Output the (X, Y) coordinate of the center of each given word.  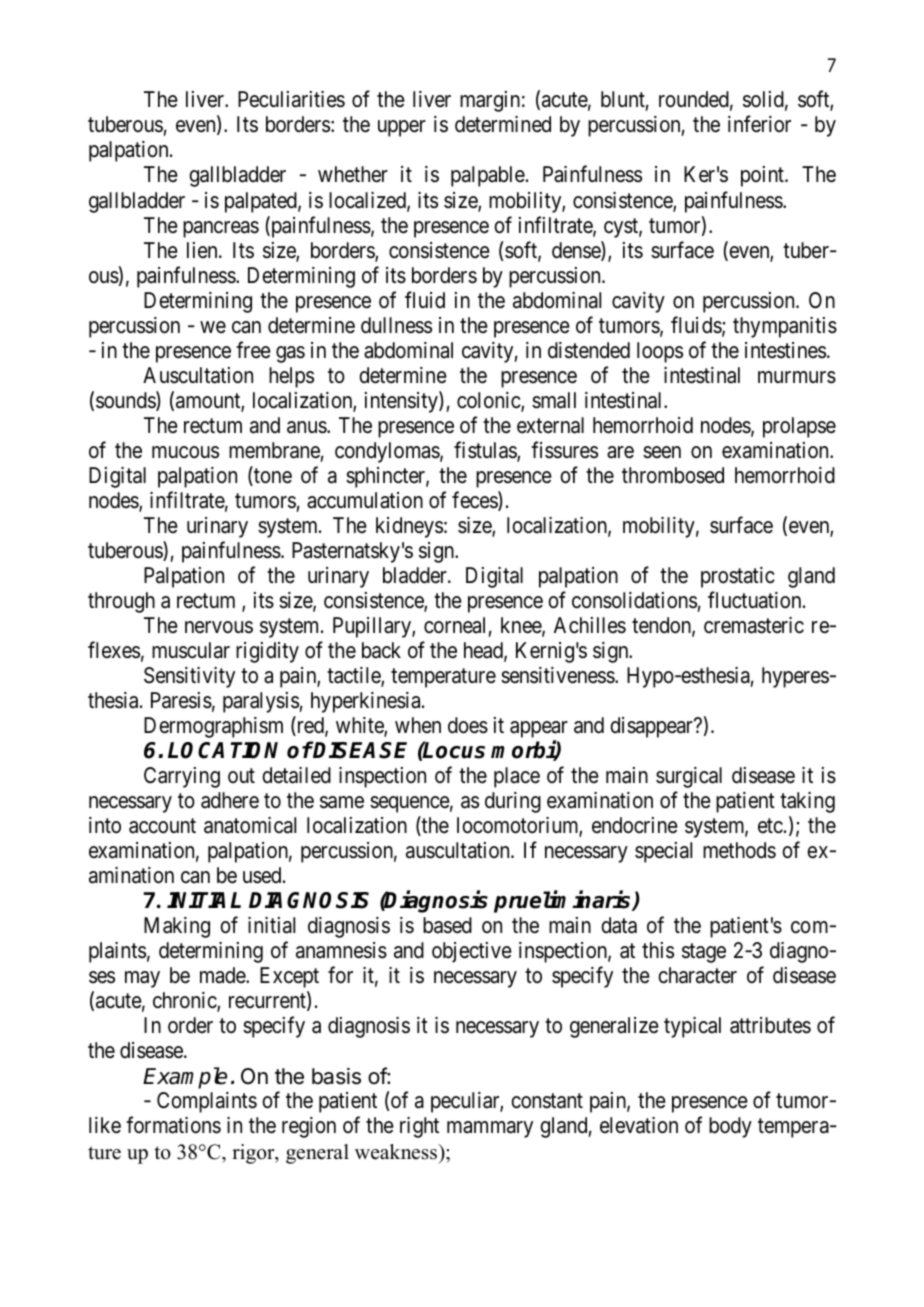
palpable (488, 176)
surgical (689, 777)
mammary (490, 1129)
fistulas (486, 451)
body (730, 1127)
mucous (185, 452)
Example (185, 1078)
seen (662, 452)
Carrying (182, 777)
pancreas (221, 229)
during (513, 802)
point (763, 176)
